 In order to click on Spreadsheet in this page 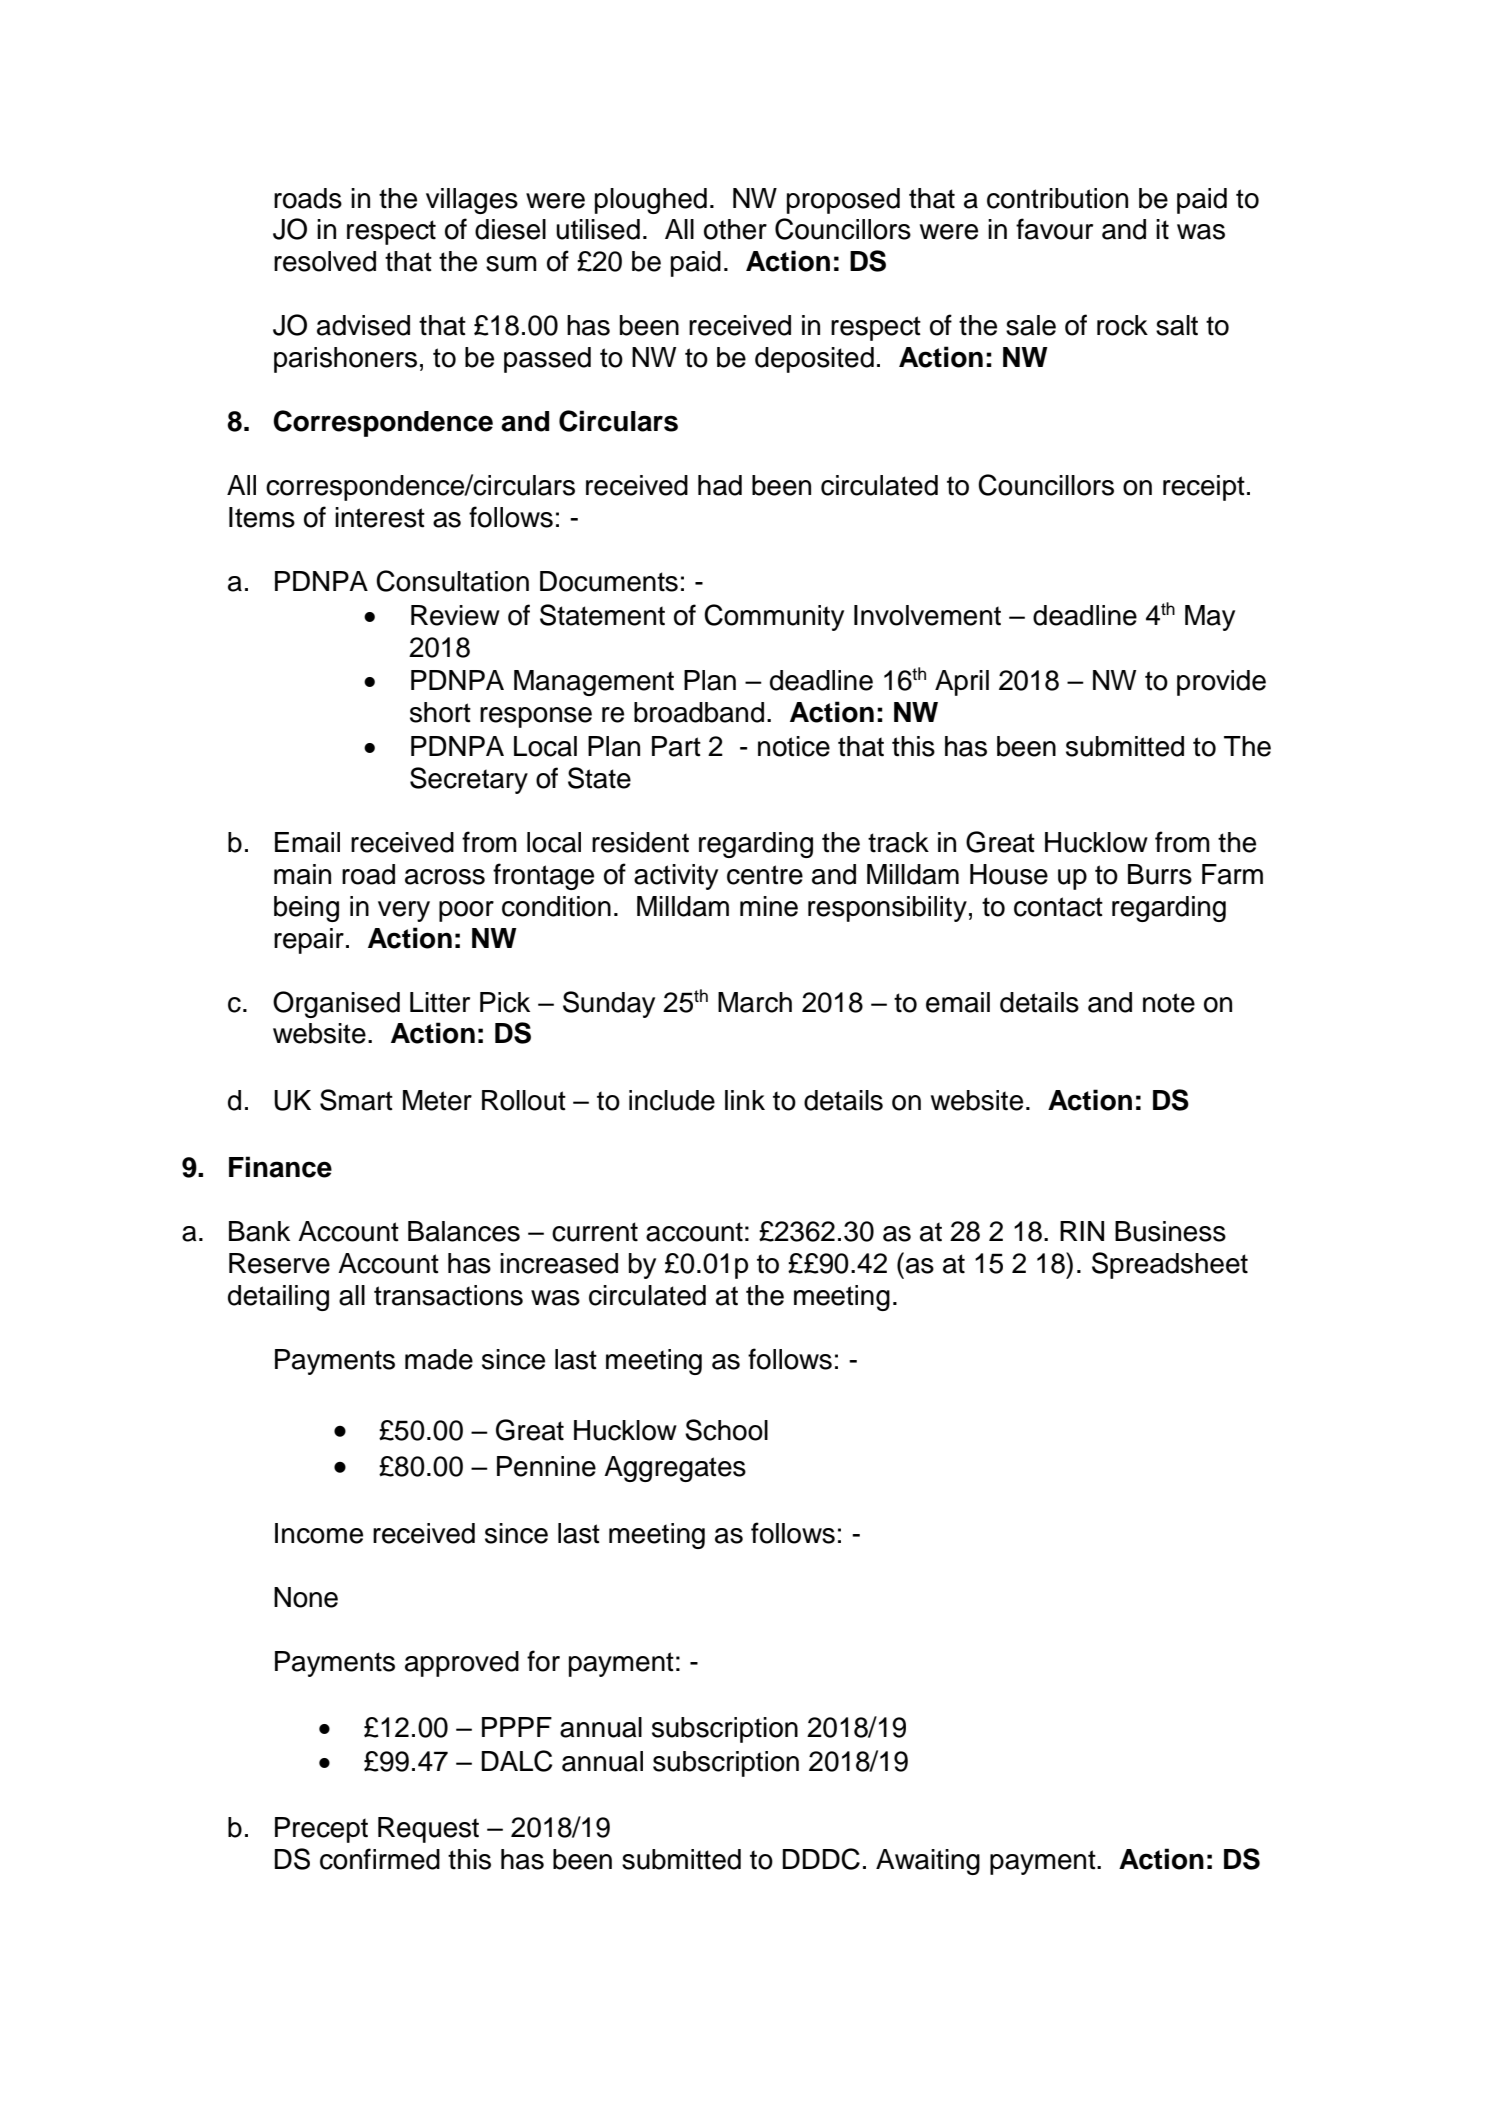, I will do `click(1170, 1265)`.
